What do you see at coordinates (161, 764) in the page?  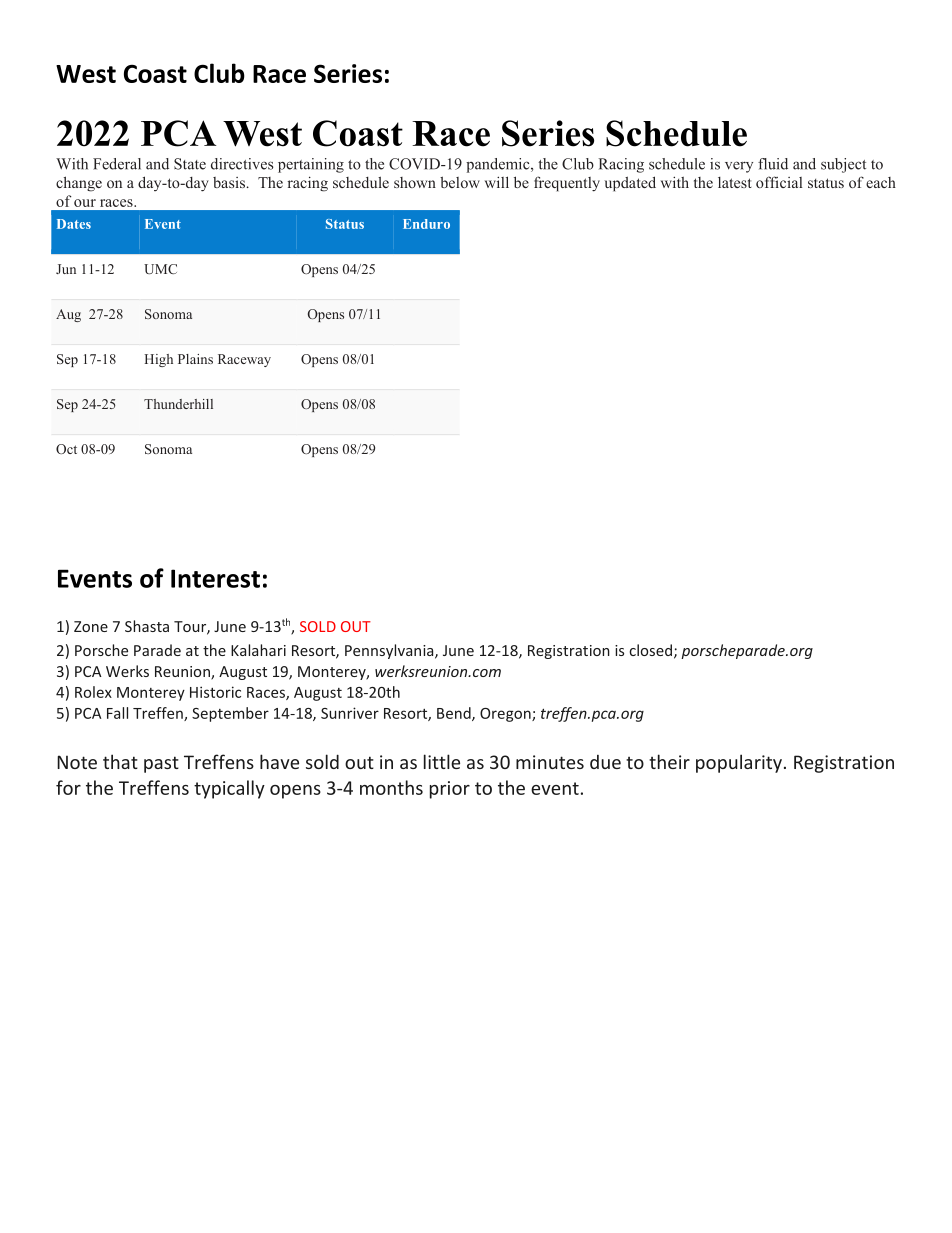 I see `past` at bounding box center [161, 764].
